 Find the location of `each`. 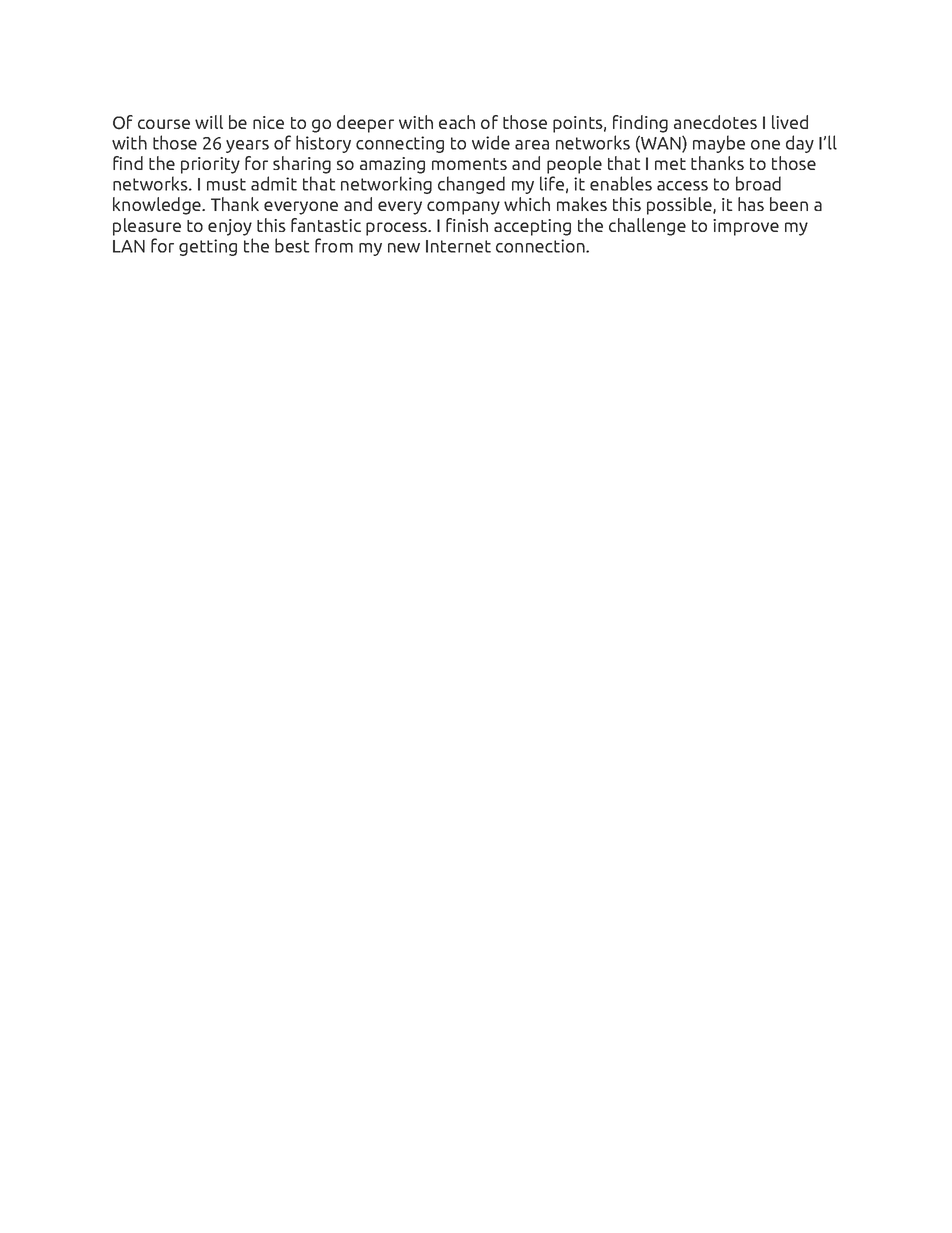

each is located at coordinates (457, 122).
